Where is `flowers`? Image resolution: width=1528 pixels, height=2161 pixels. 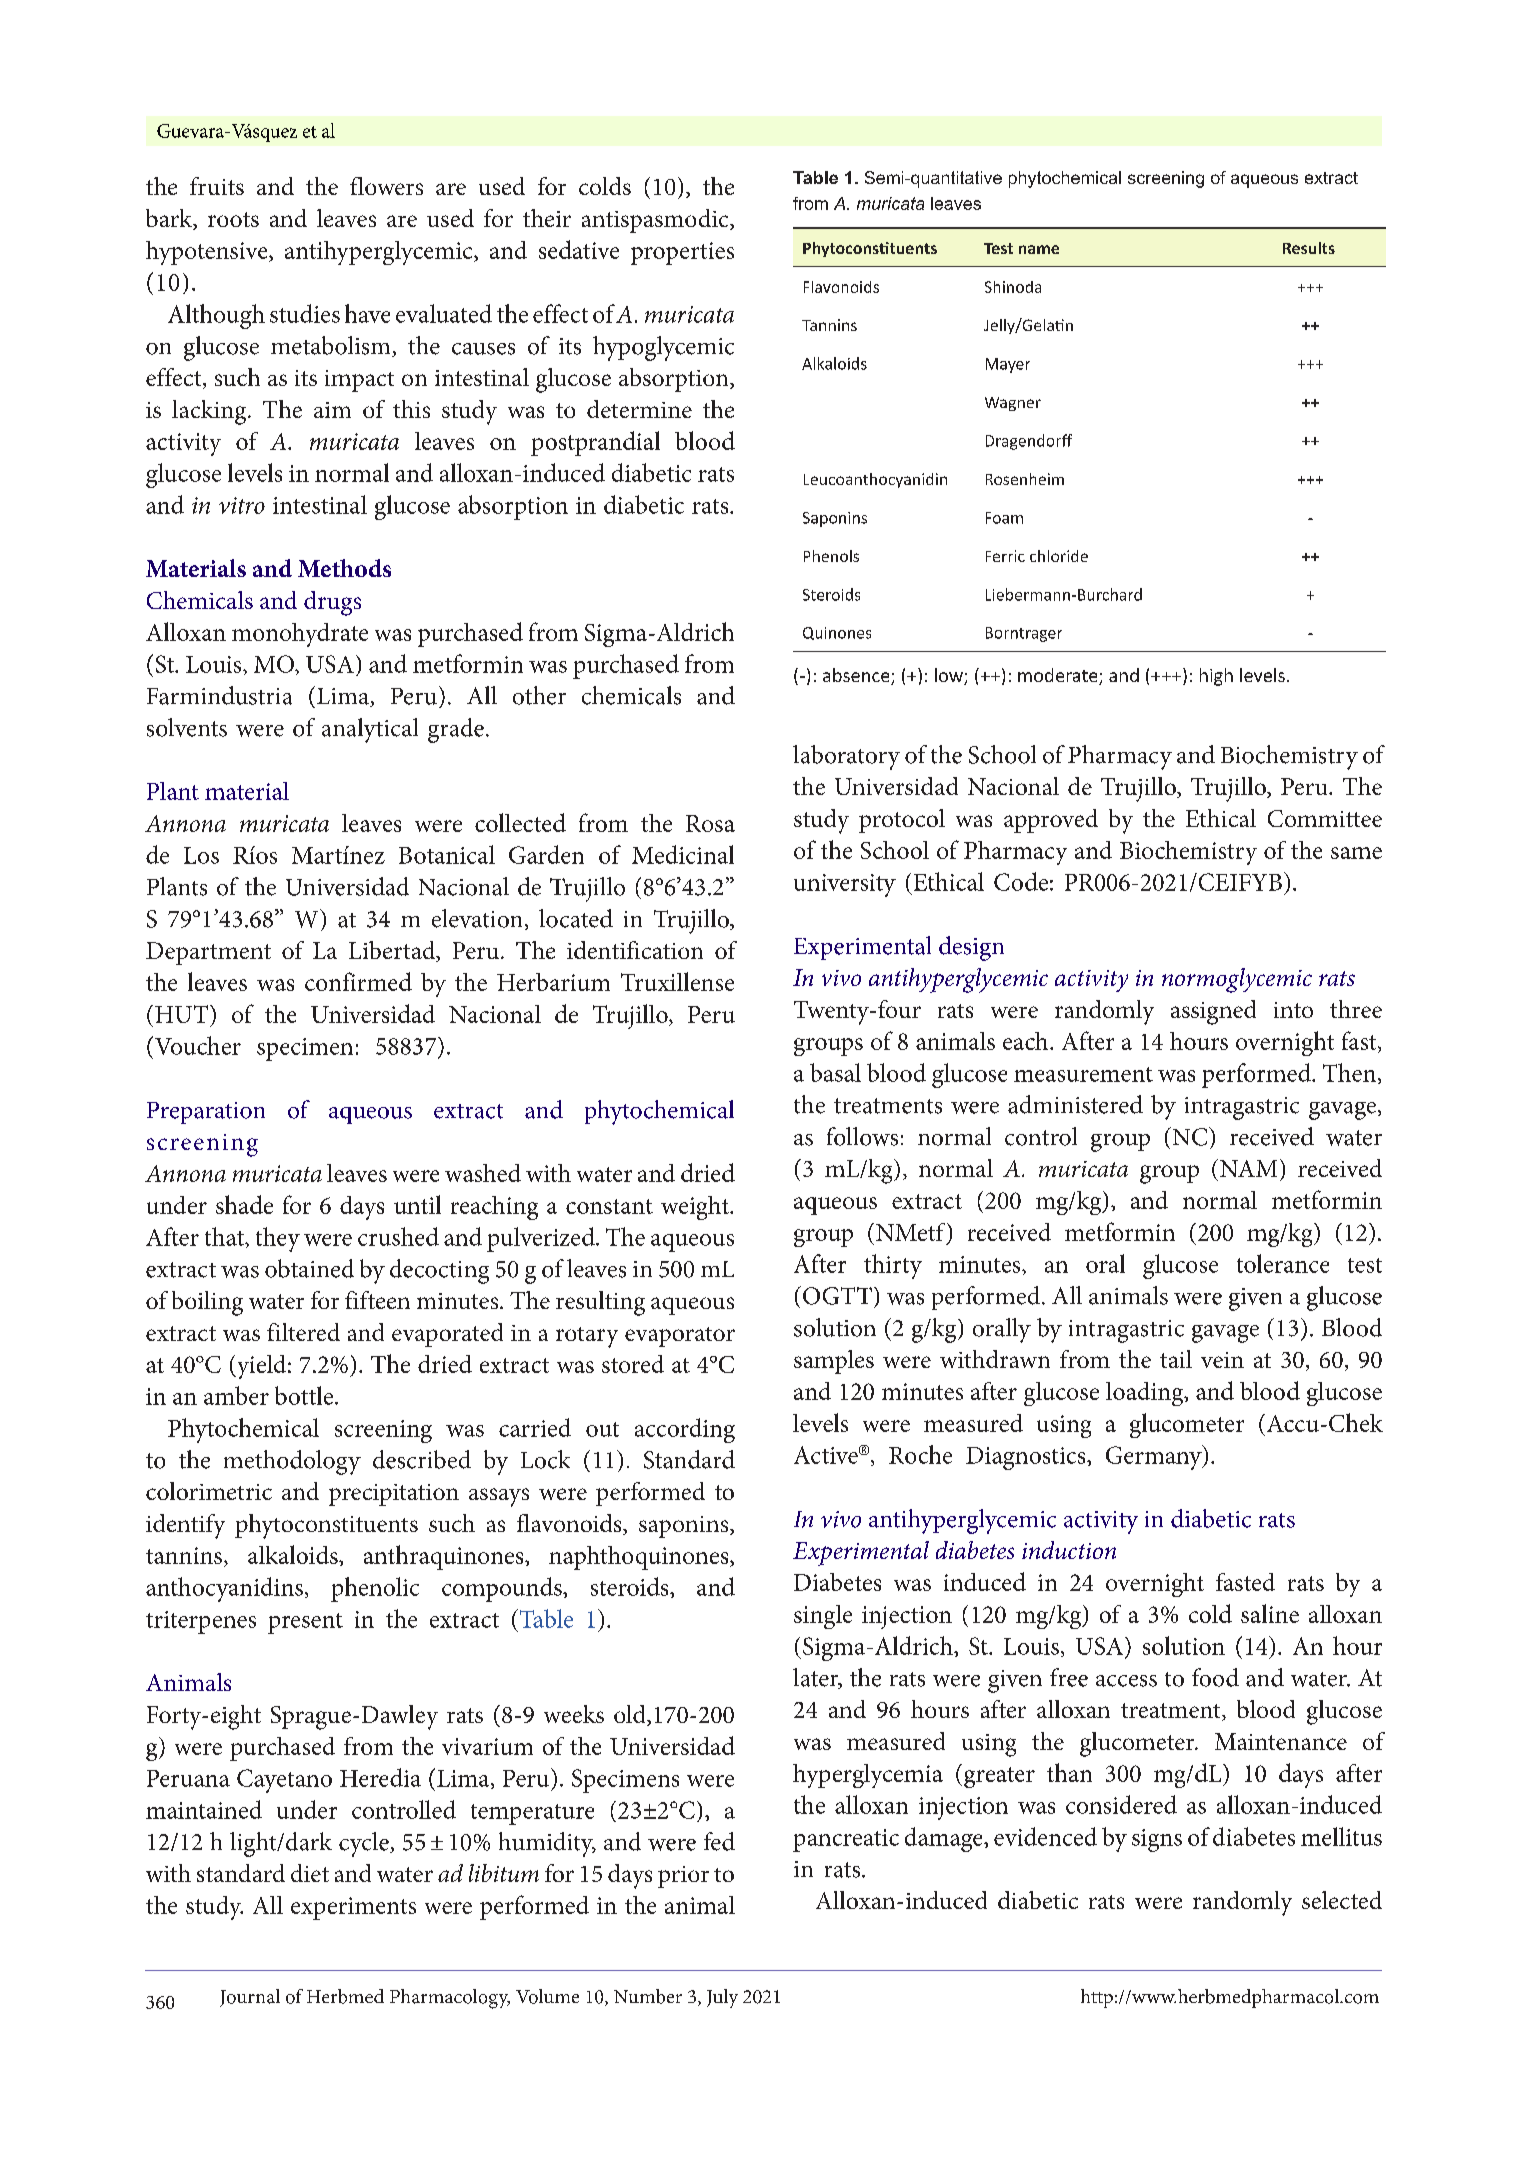 flowers is located at coordinates (386, 186).
